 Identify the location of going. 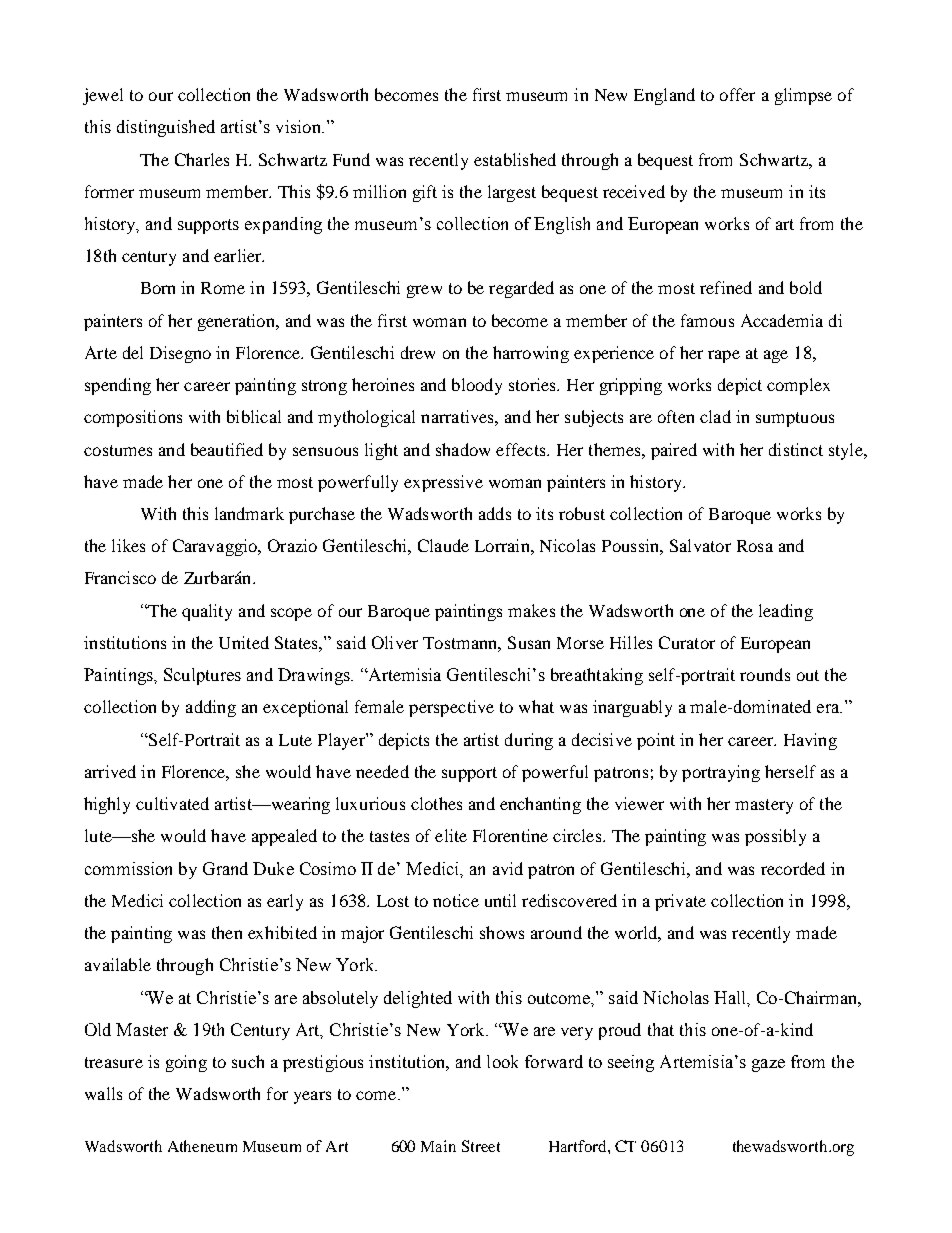
(186, 1063).
